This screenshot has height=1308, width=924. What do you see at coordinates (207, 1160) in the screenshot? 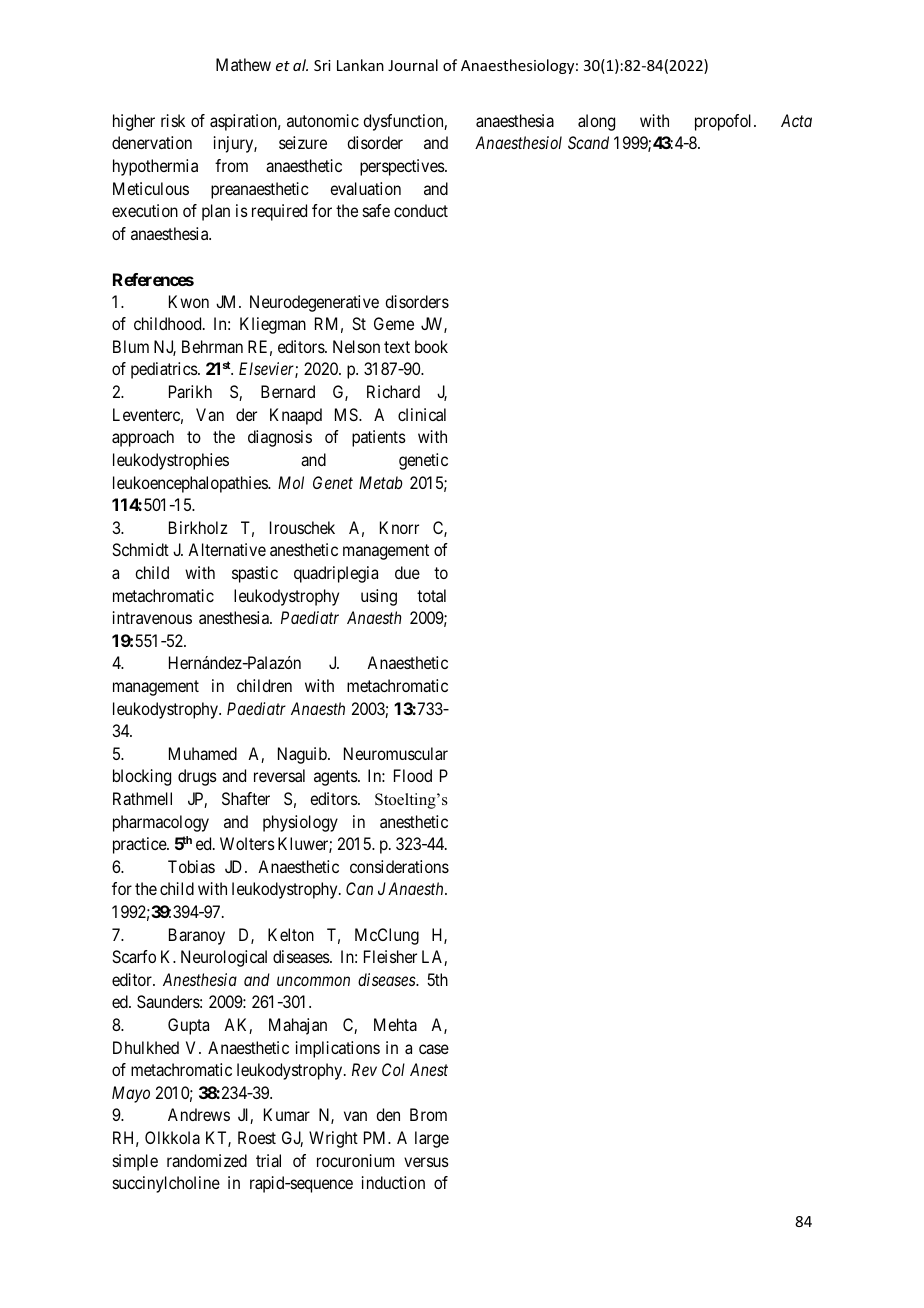
I see `randomized` at bounding box center [207, 1160].
